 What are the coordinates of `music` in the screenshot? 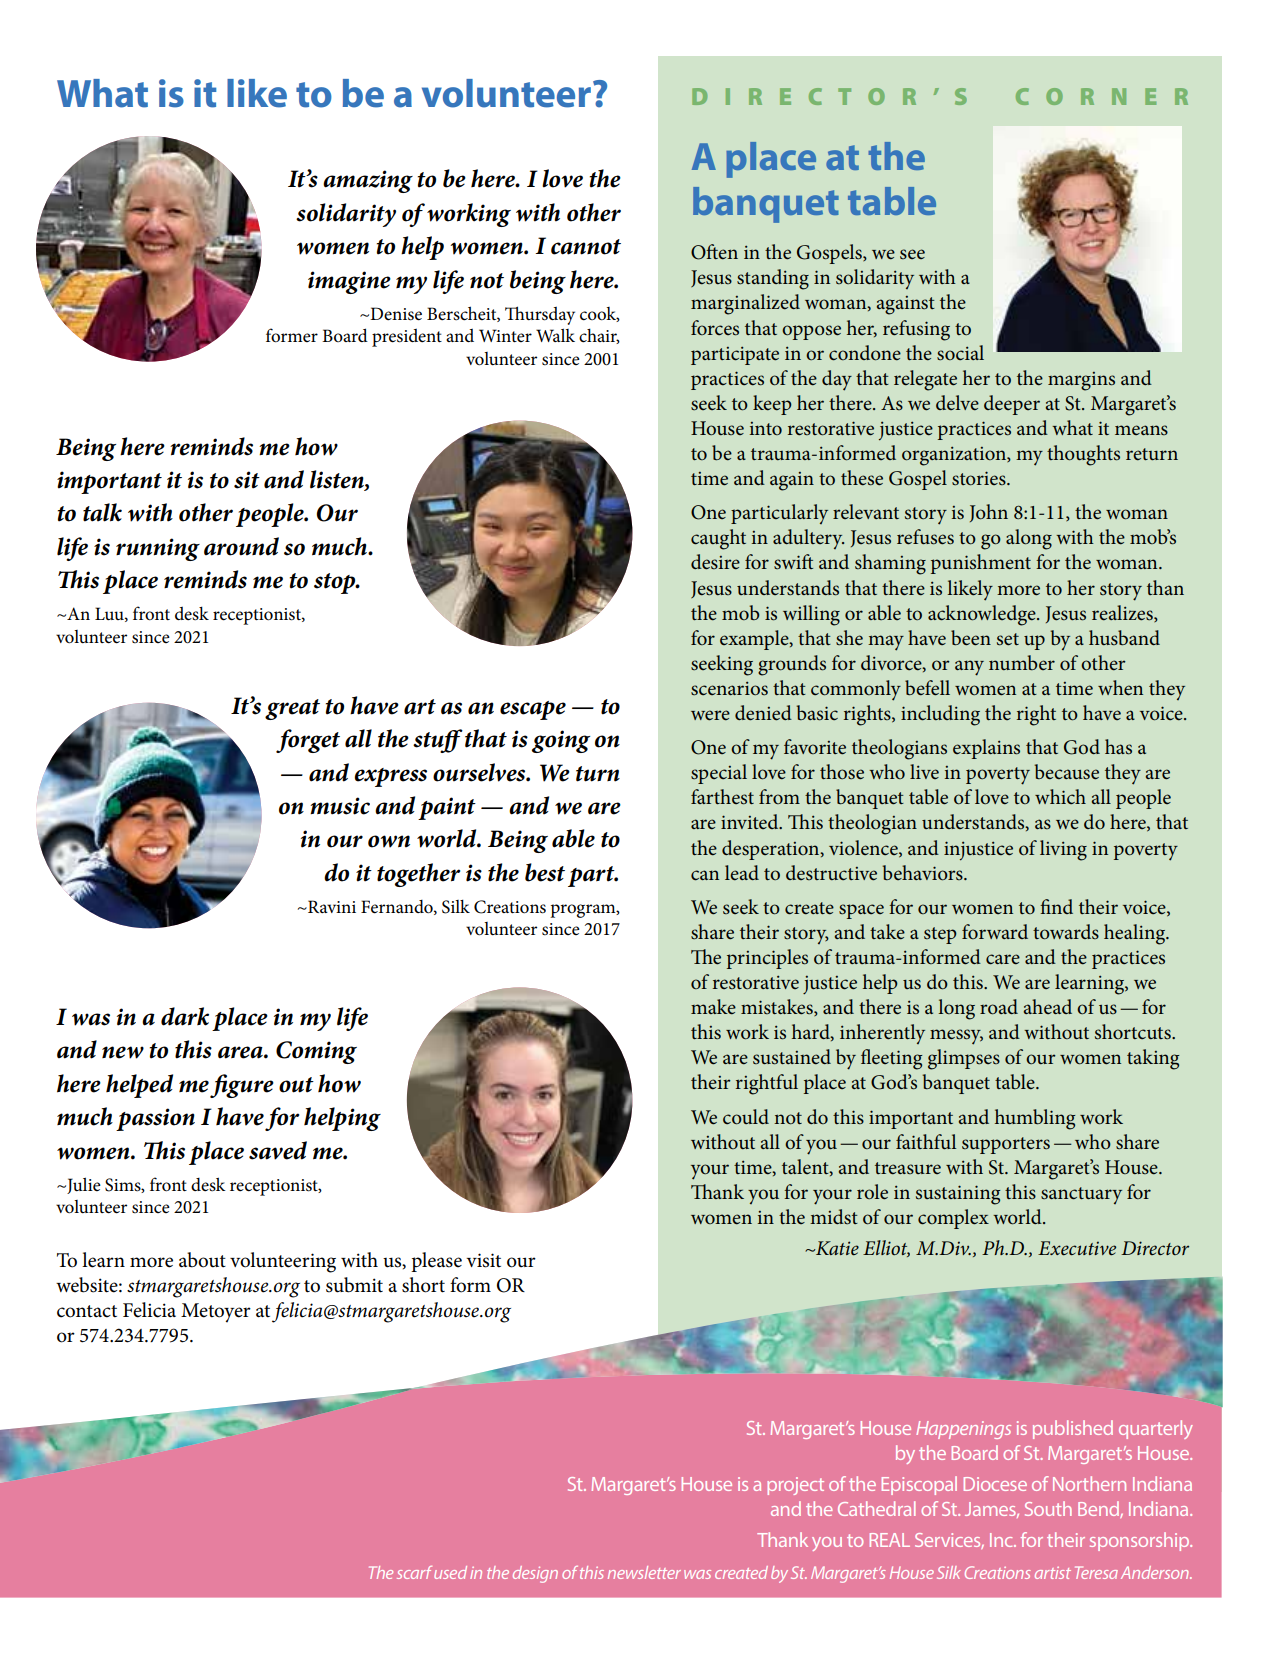 It's located at (340, 806).
